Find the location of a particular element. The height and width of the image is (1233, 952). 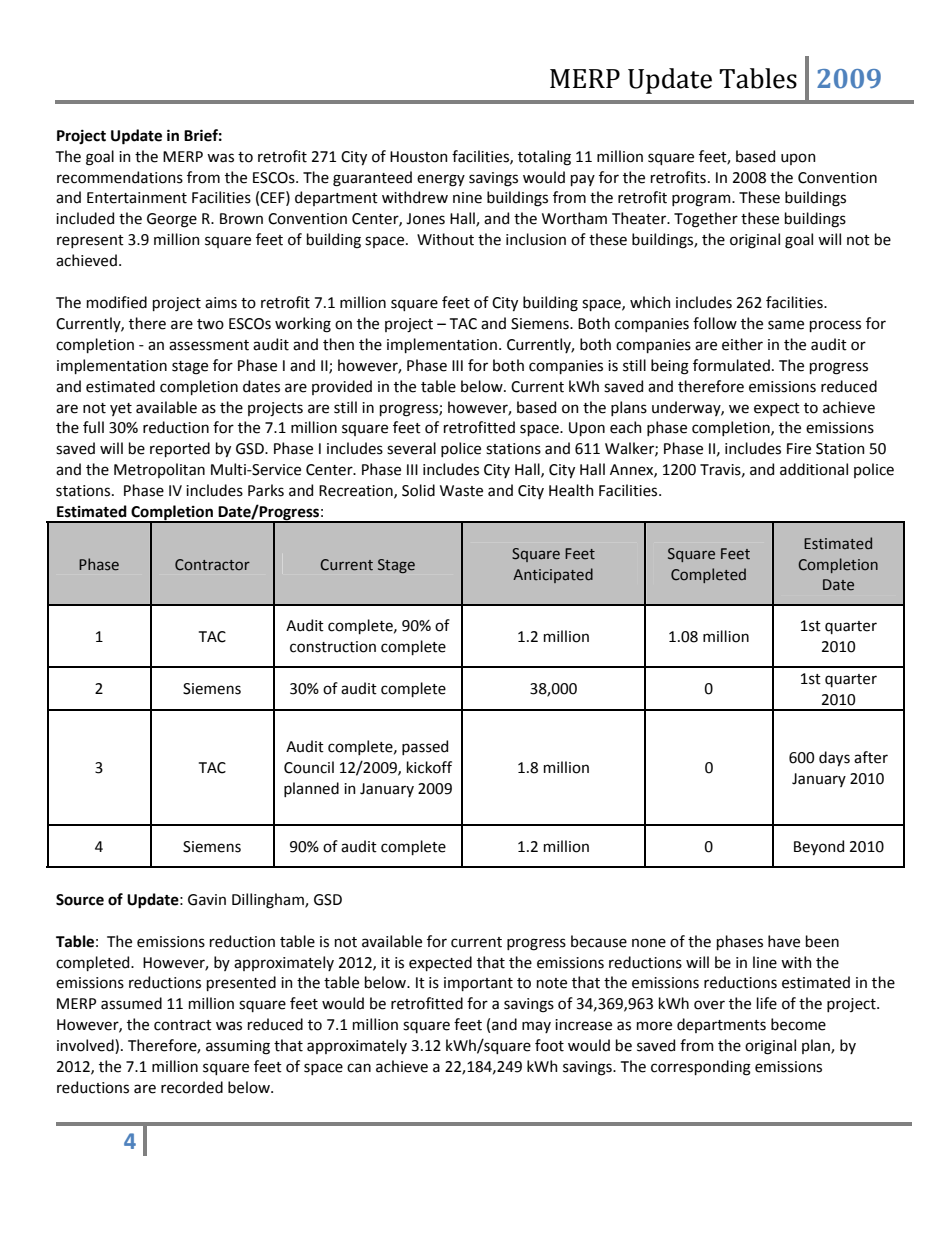

Entertainment is located at coordinates (137, 198).
